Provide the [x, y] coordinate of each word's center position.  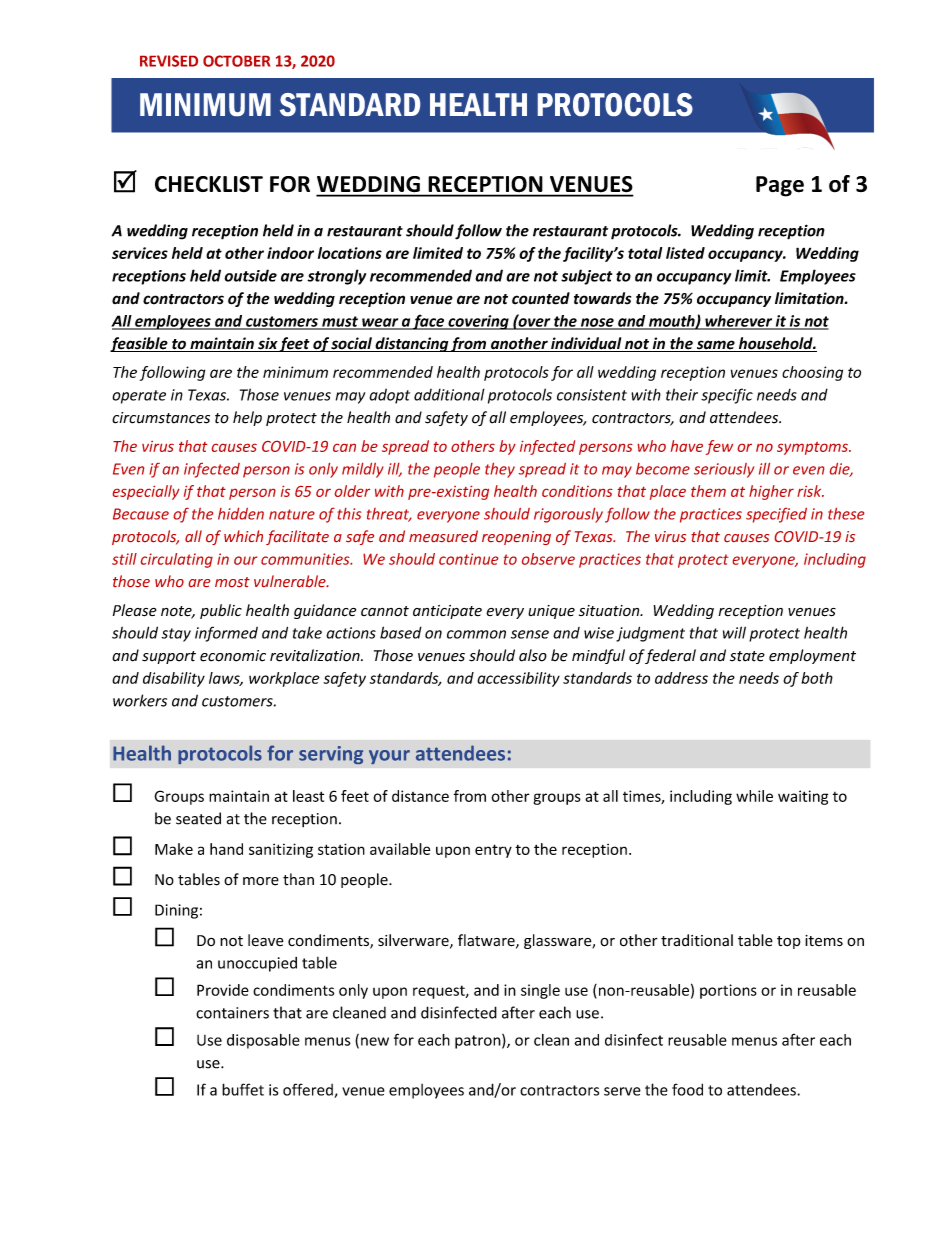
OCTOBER [236, 61]
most [232, 582]
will [734, 632]
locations [350, 253]
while [754, 796]
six [267, 344]
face [429, 322]
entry [493, 851]
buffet [243, 1089]
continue [468, 559]
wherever [738, 322]
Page [780, 186]
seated [198, 818]
